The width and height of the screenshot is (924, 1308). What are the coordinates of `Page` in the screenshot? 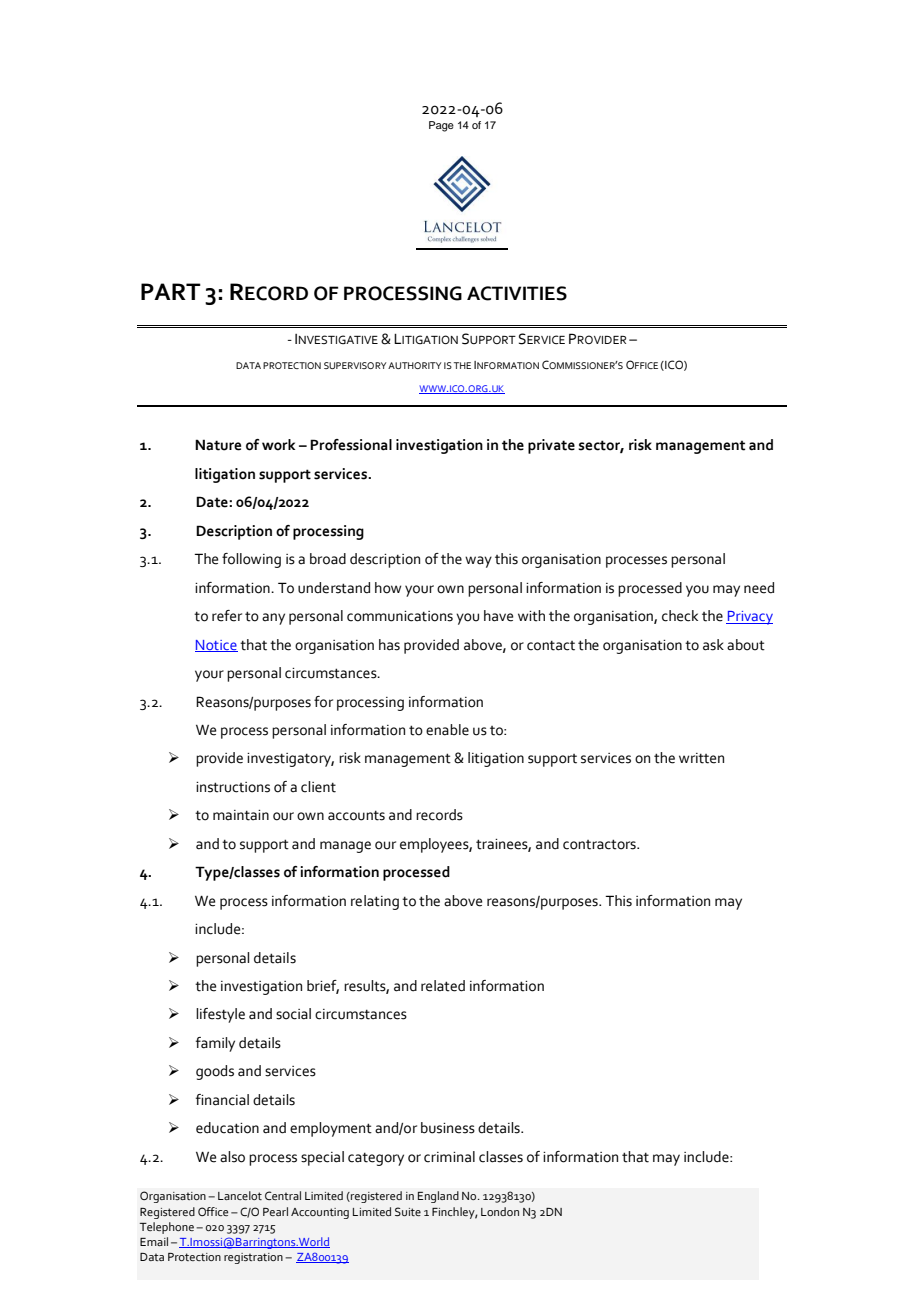 It's located at (441, 126).
